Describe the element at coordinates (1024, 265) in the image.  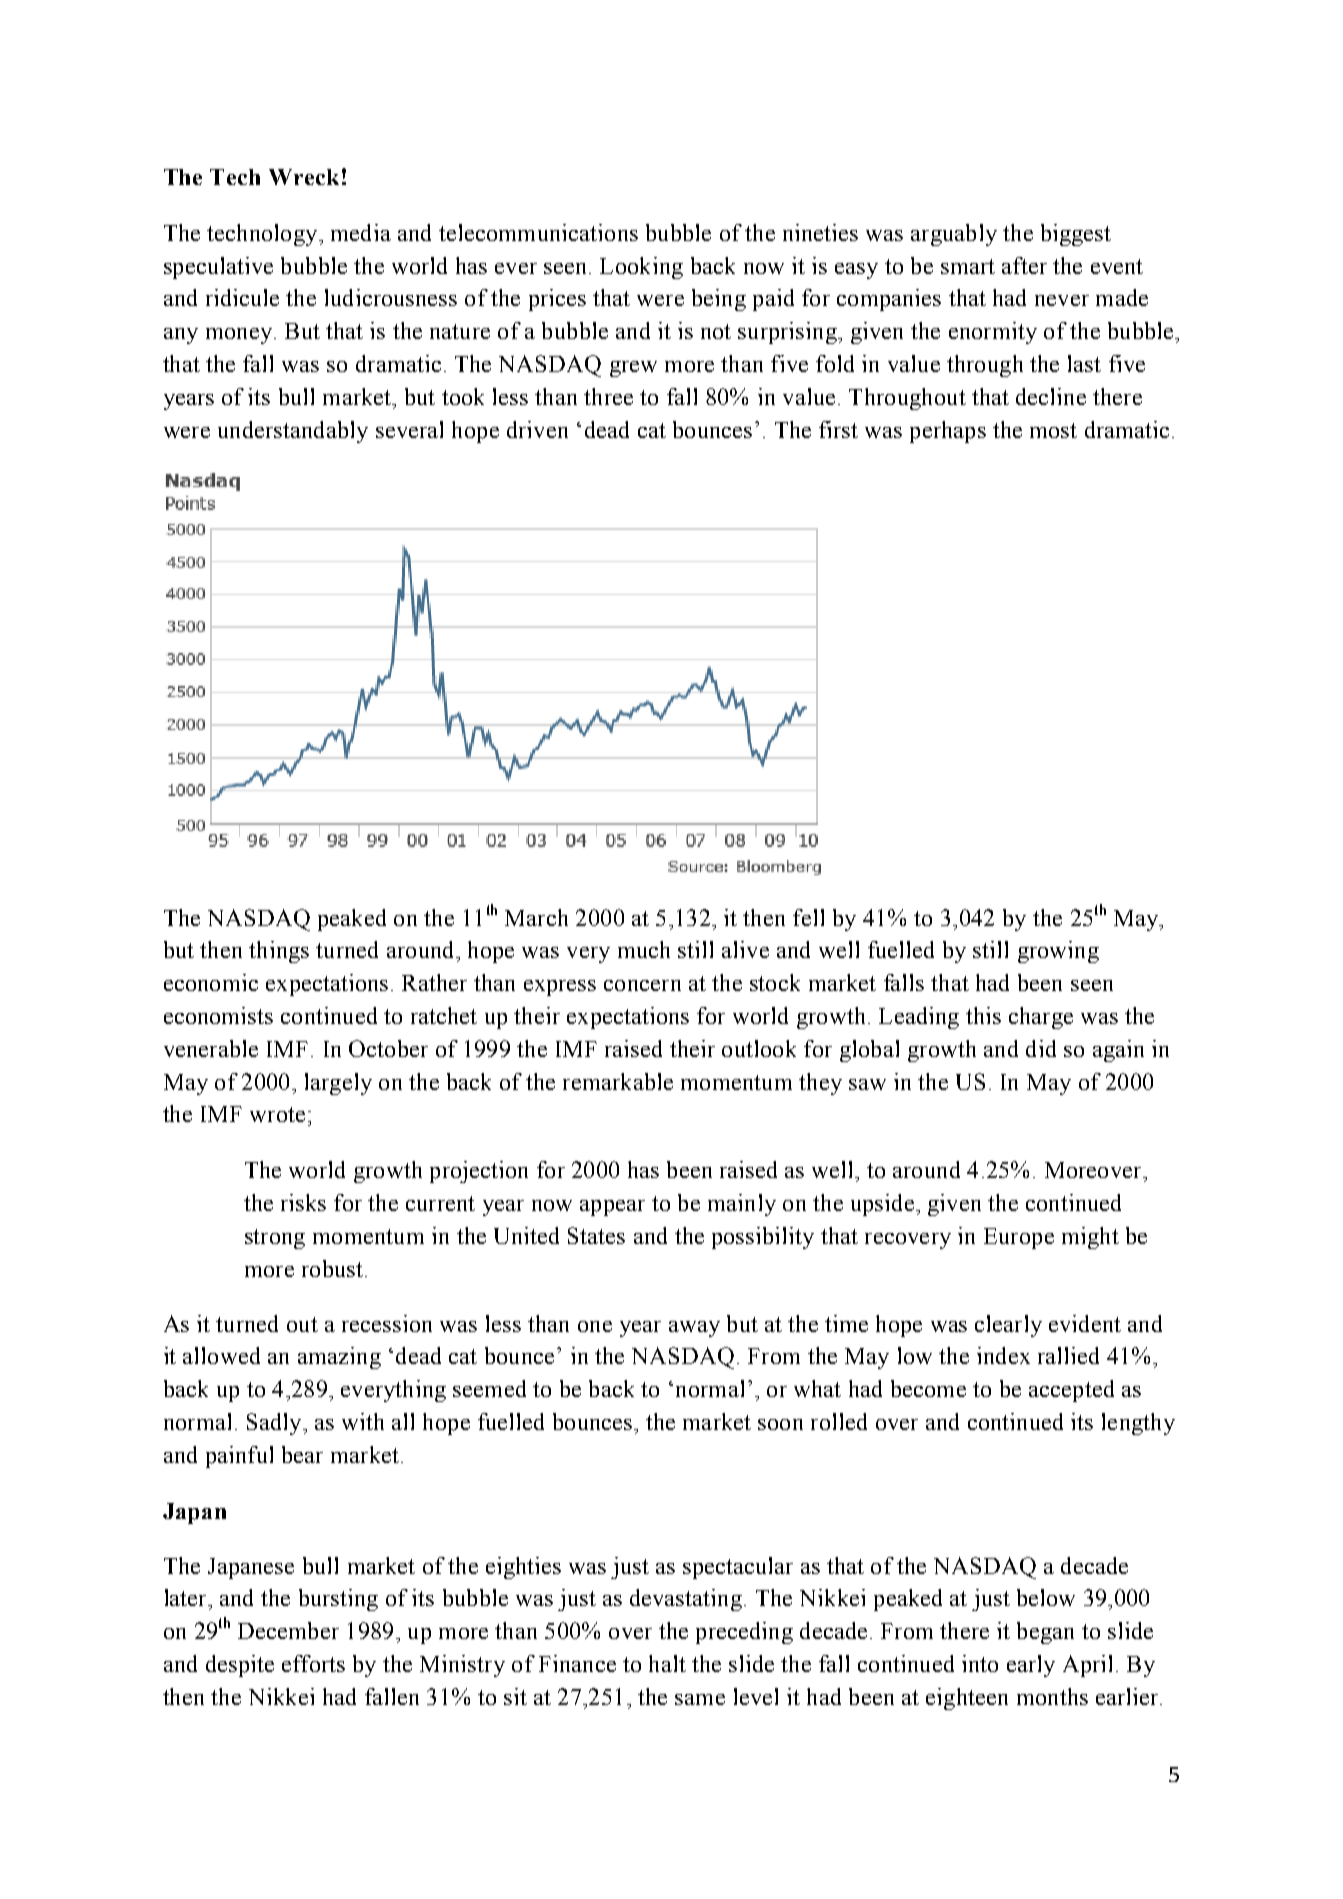
I see `after` at that location.
